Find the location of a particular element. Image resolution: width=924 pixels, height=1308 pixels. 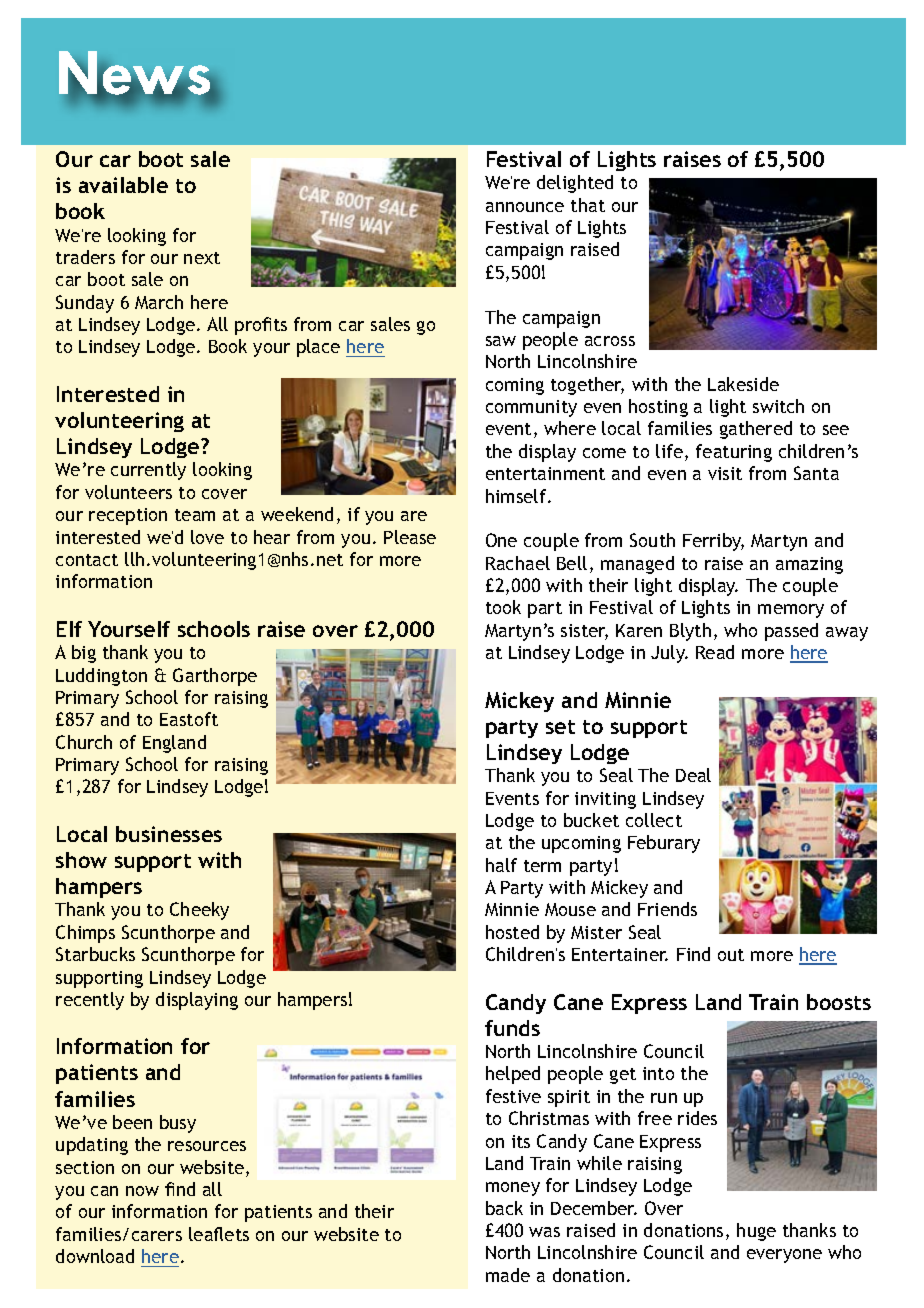

announce is located at coordinates (525, 207).
